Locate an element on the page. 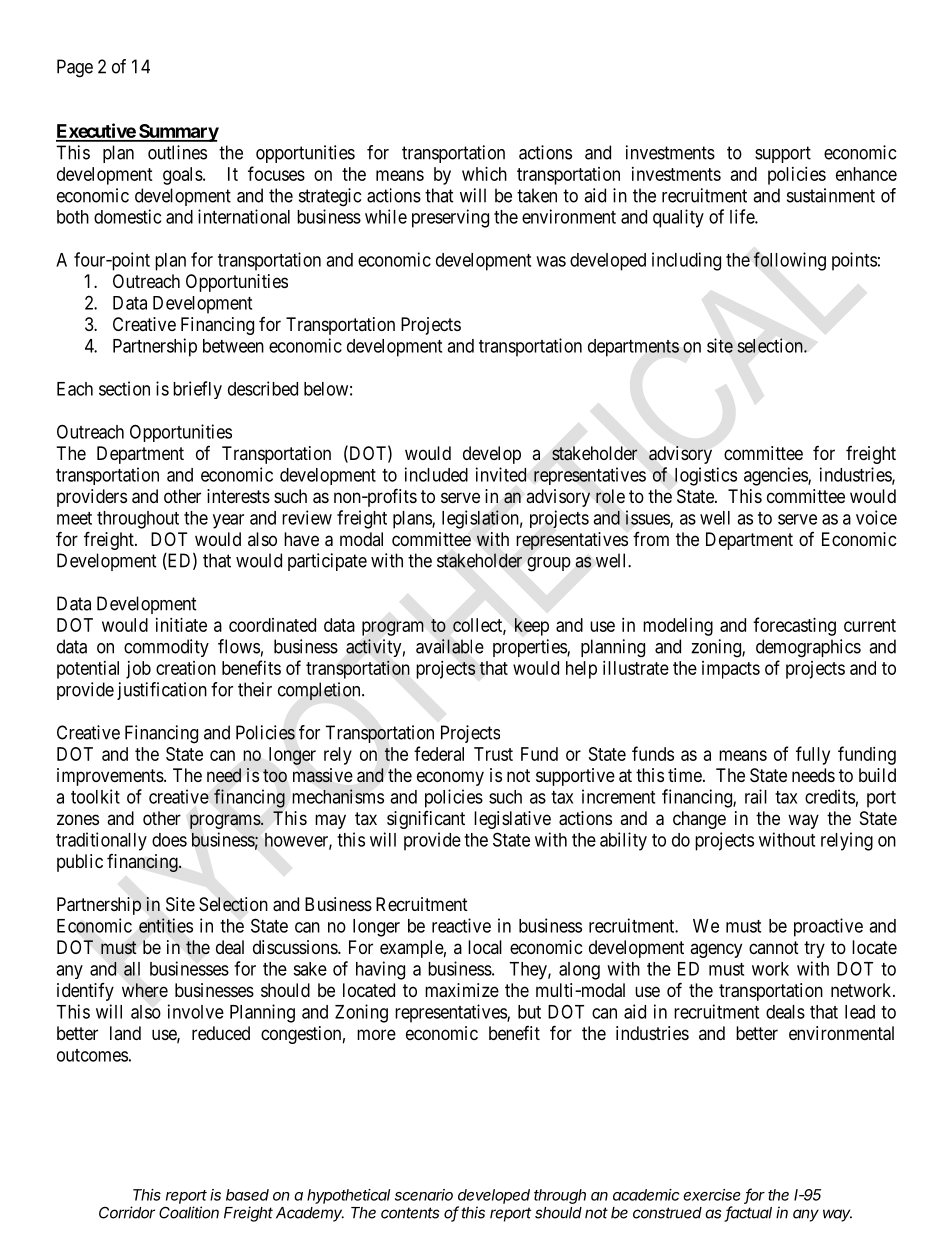 This document has width=952, height=1233. commodity is located at coordinates (166, 648).
